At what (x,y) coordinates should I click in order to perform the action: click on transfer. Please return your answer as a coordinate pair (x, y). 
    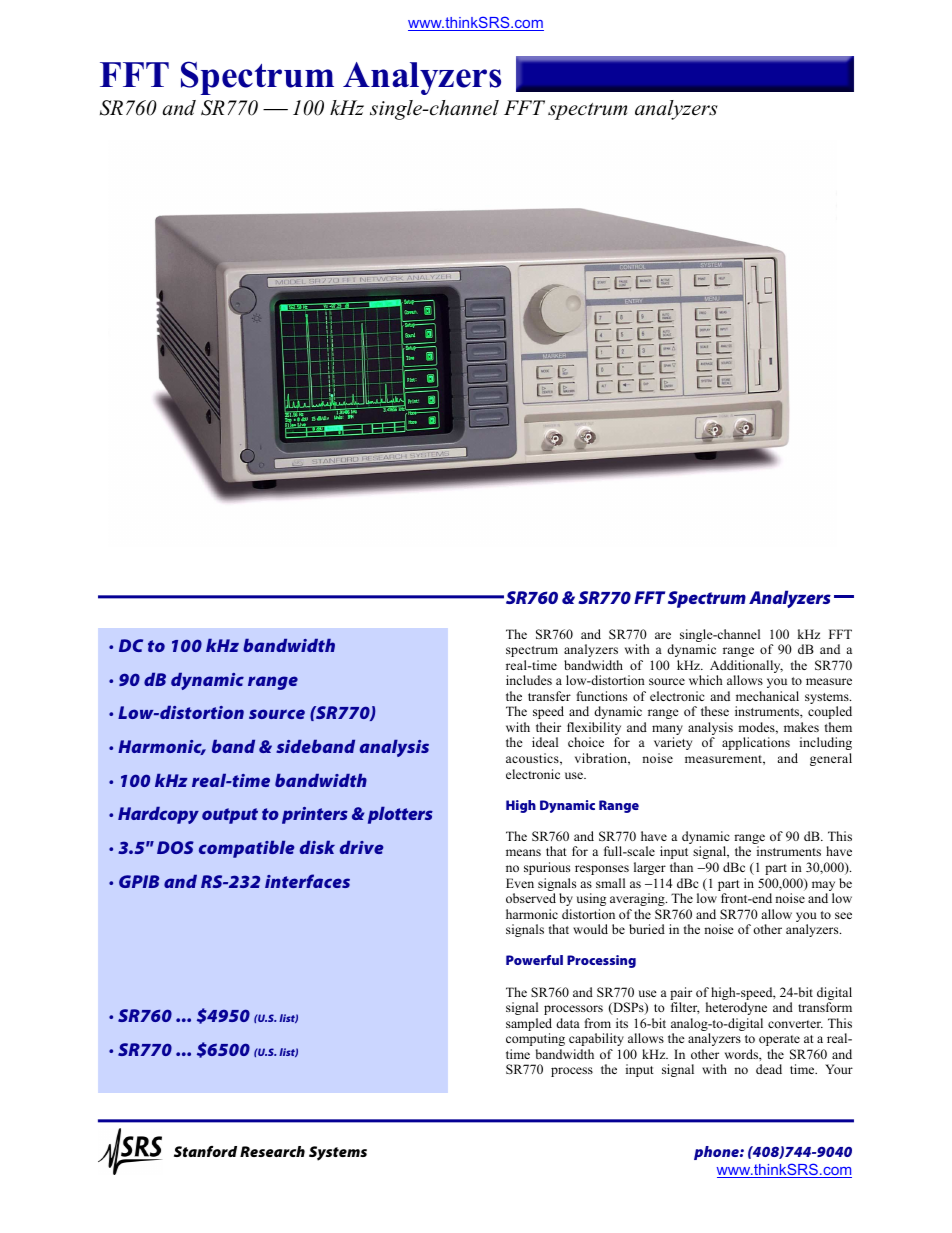
    Looking at the image, I should click on (549, 696).
